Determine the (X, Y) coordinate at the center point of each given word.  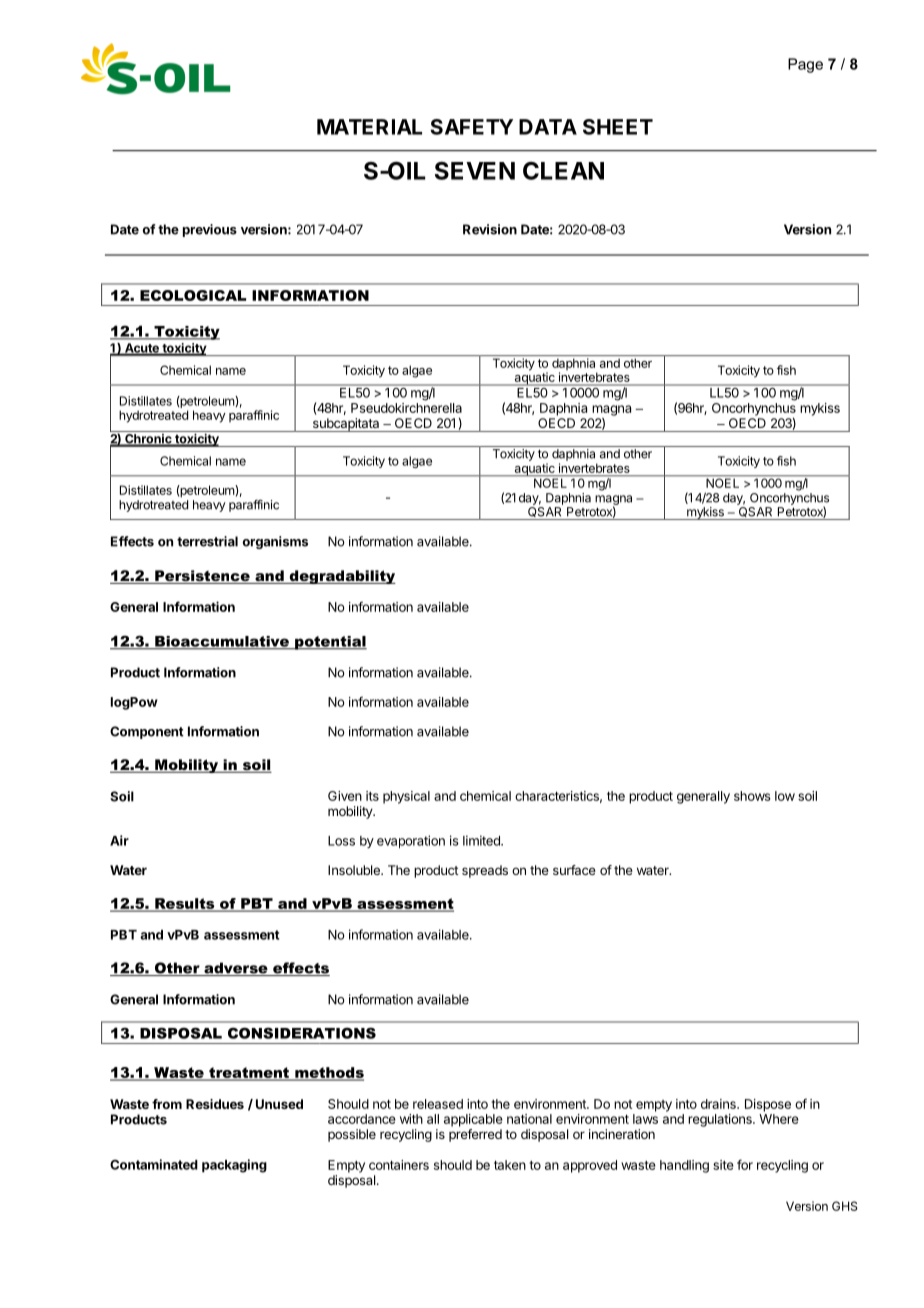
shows (752, 796)
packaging (234, 1166)
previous (210, 230)
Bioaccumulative (222, 642)
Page (805, 65)
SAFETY (471, 127)
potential (330, 643)
